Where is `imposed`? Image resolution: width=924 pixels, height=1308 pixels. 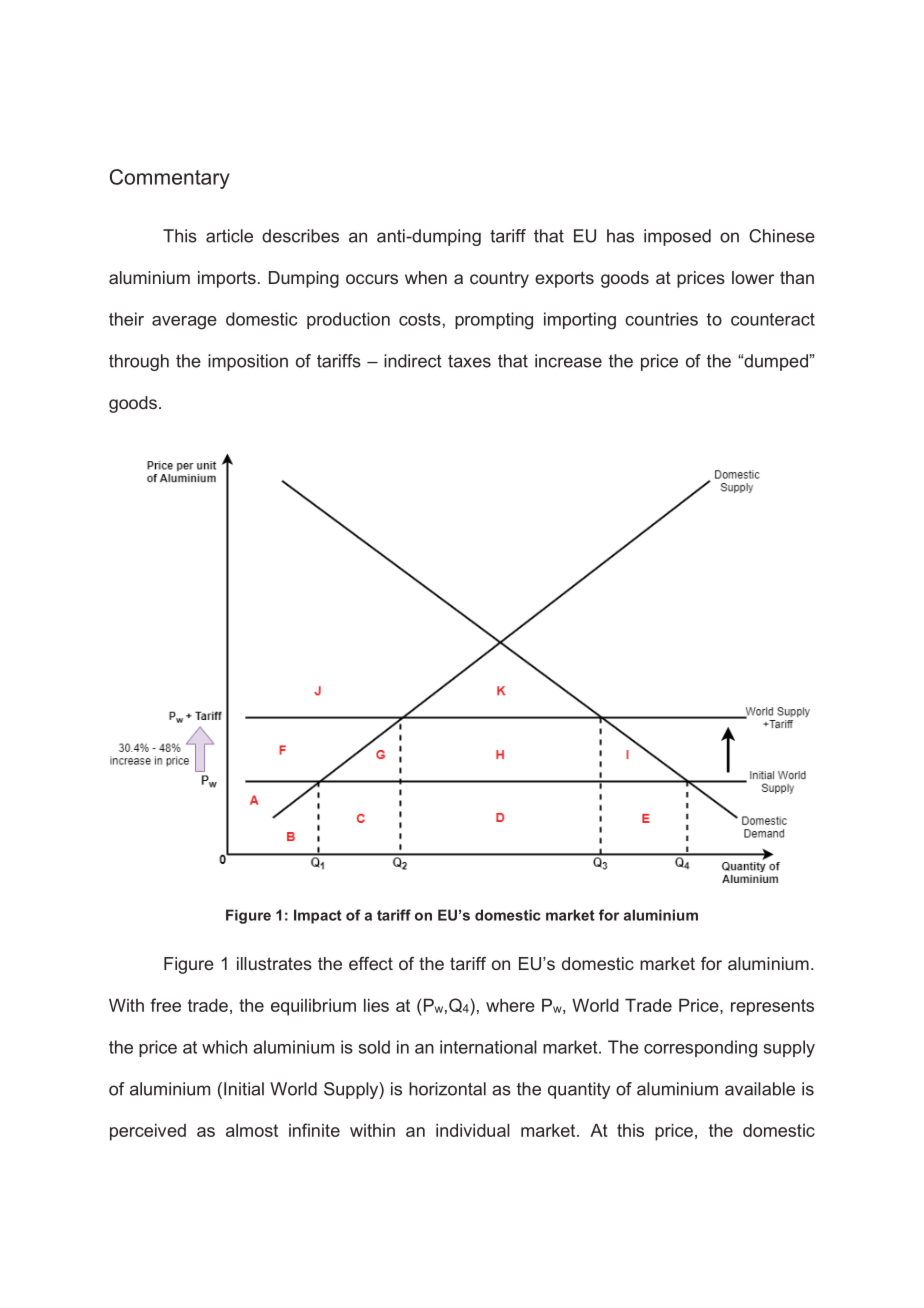 imposed is located at coordinates (677, 237).
